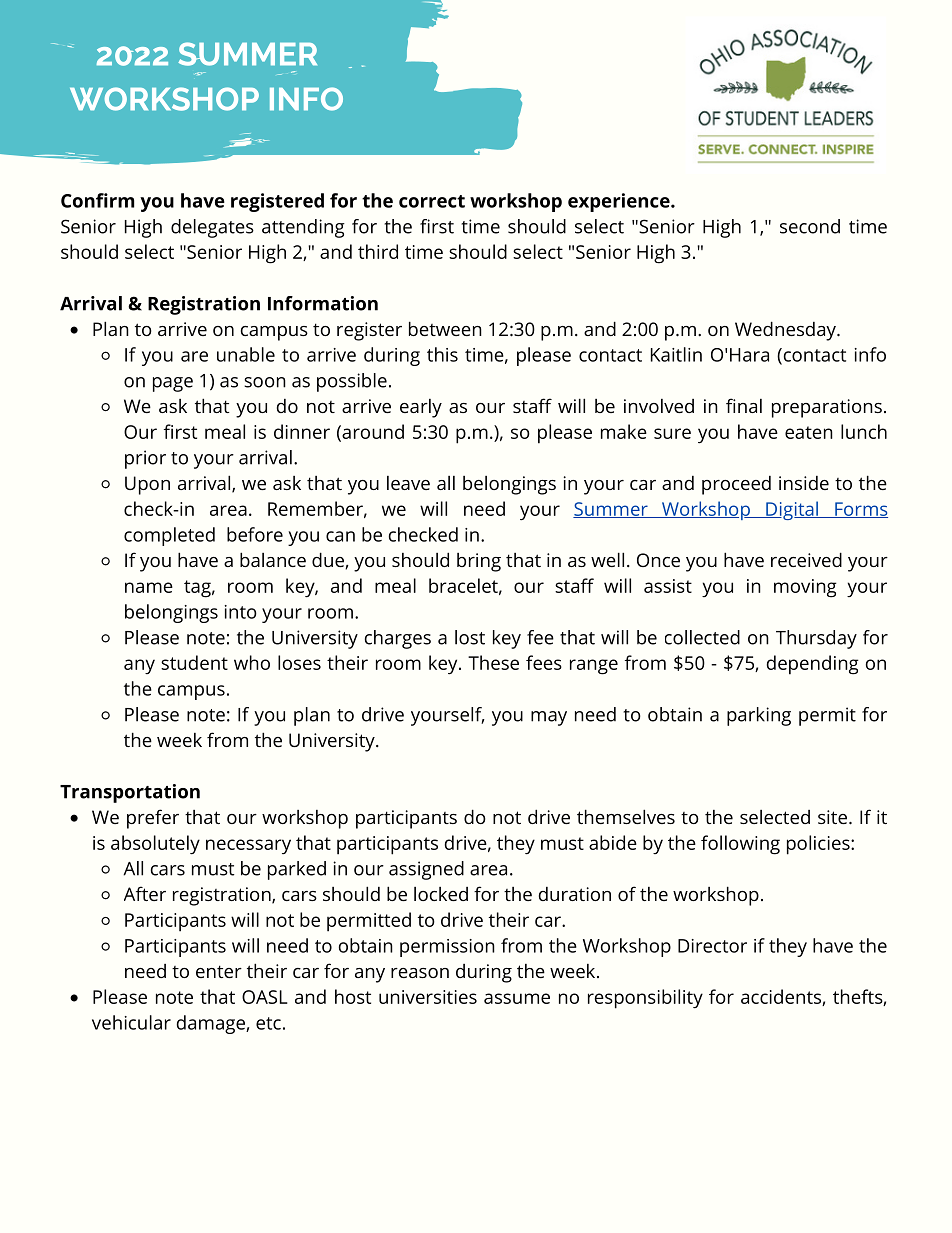  I want to click on assume, so click(517, 998).
